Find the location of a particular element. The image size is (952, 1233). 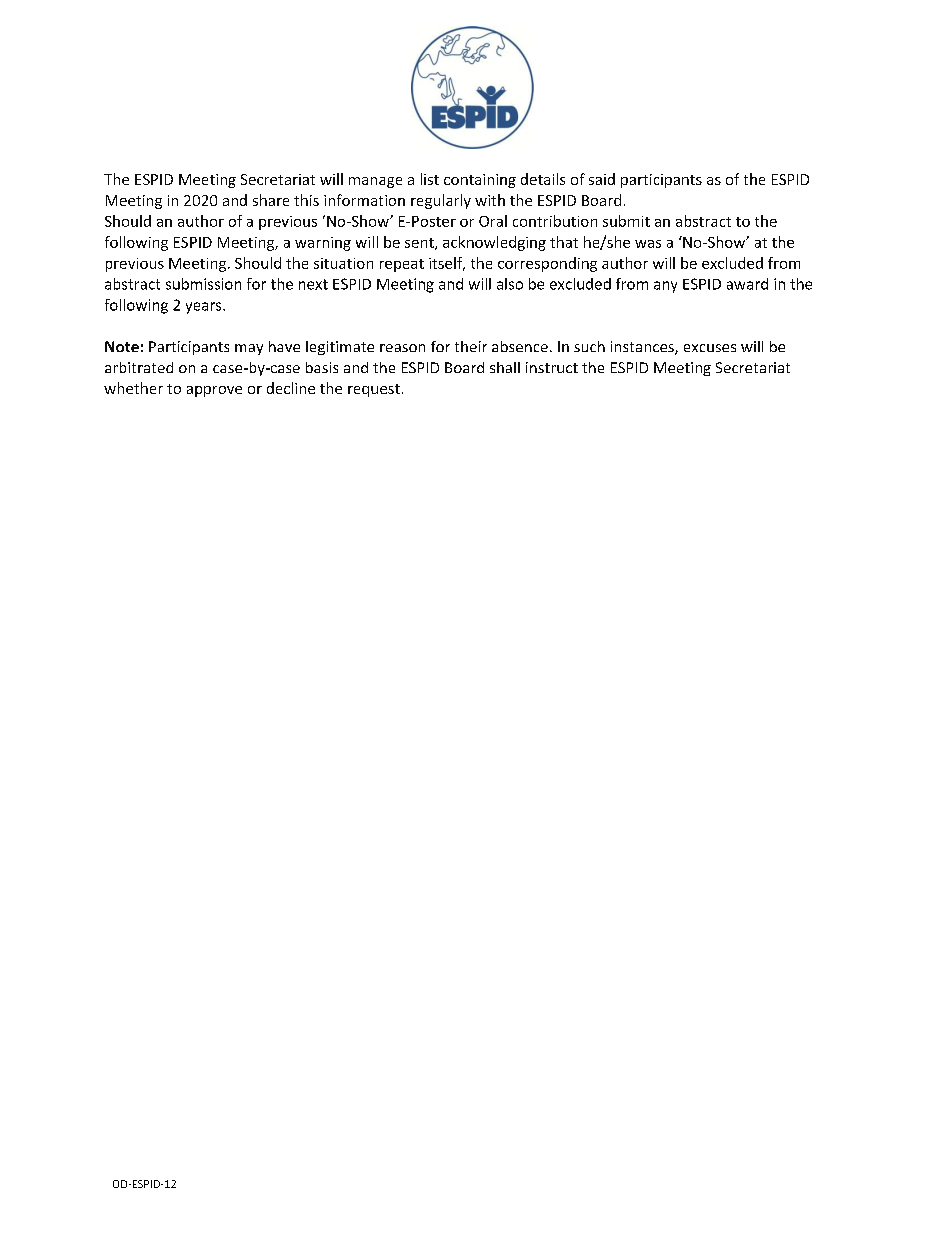

their is located at coordinates (471, 346).
